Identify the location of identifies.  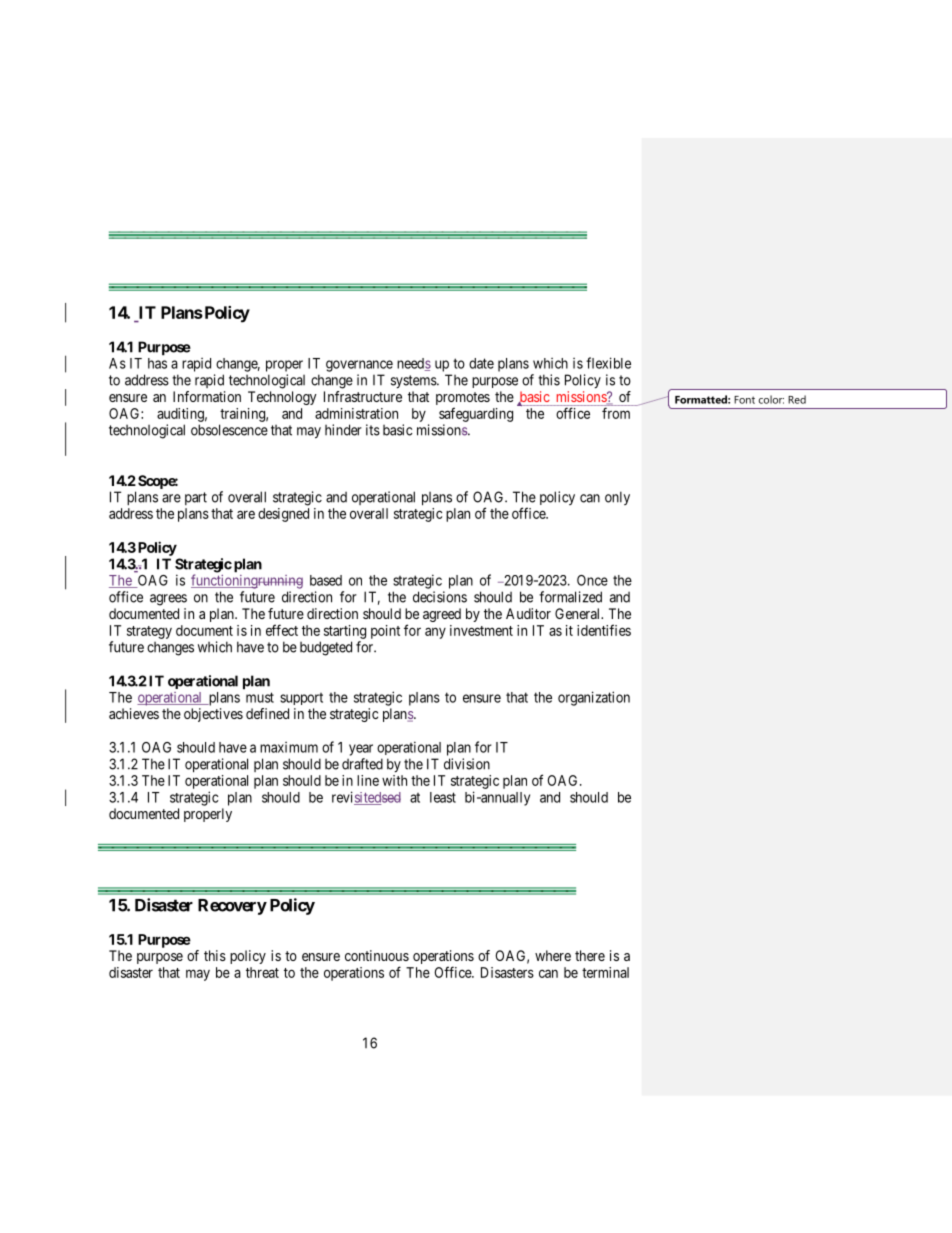
(604, 630).
